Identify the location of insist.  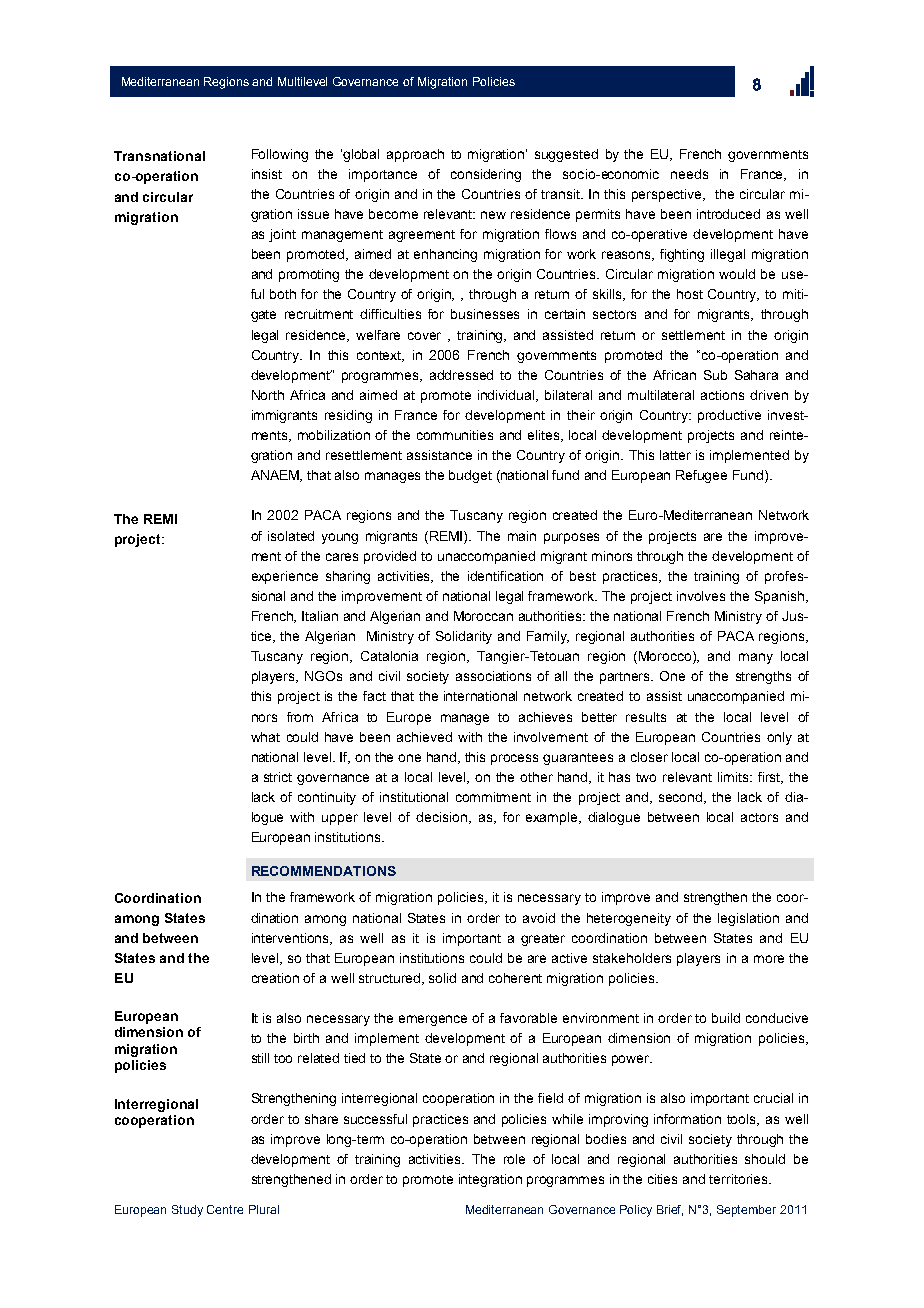
(267, 174).
